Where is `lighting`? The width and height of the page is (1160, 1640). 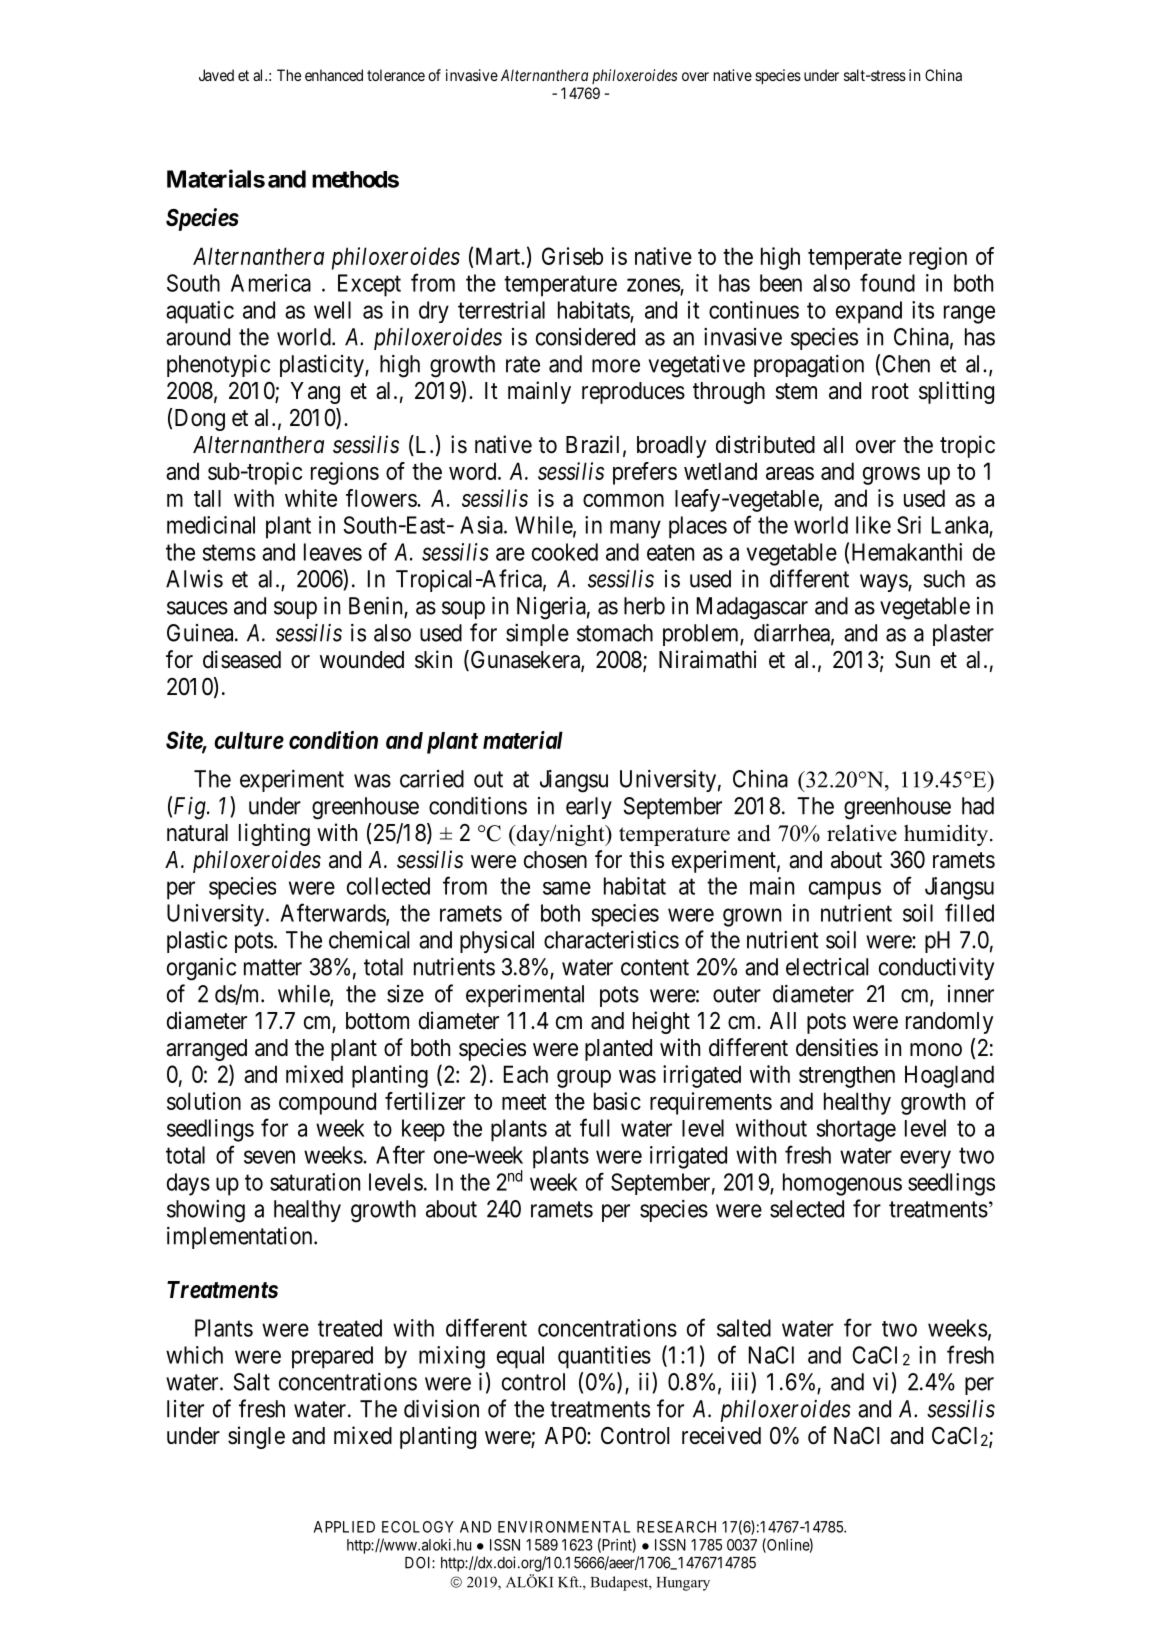
lighting is located at coordinates (274, 834).
